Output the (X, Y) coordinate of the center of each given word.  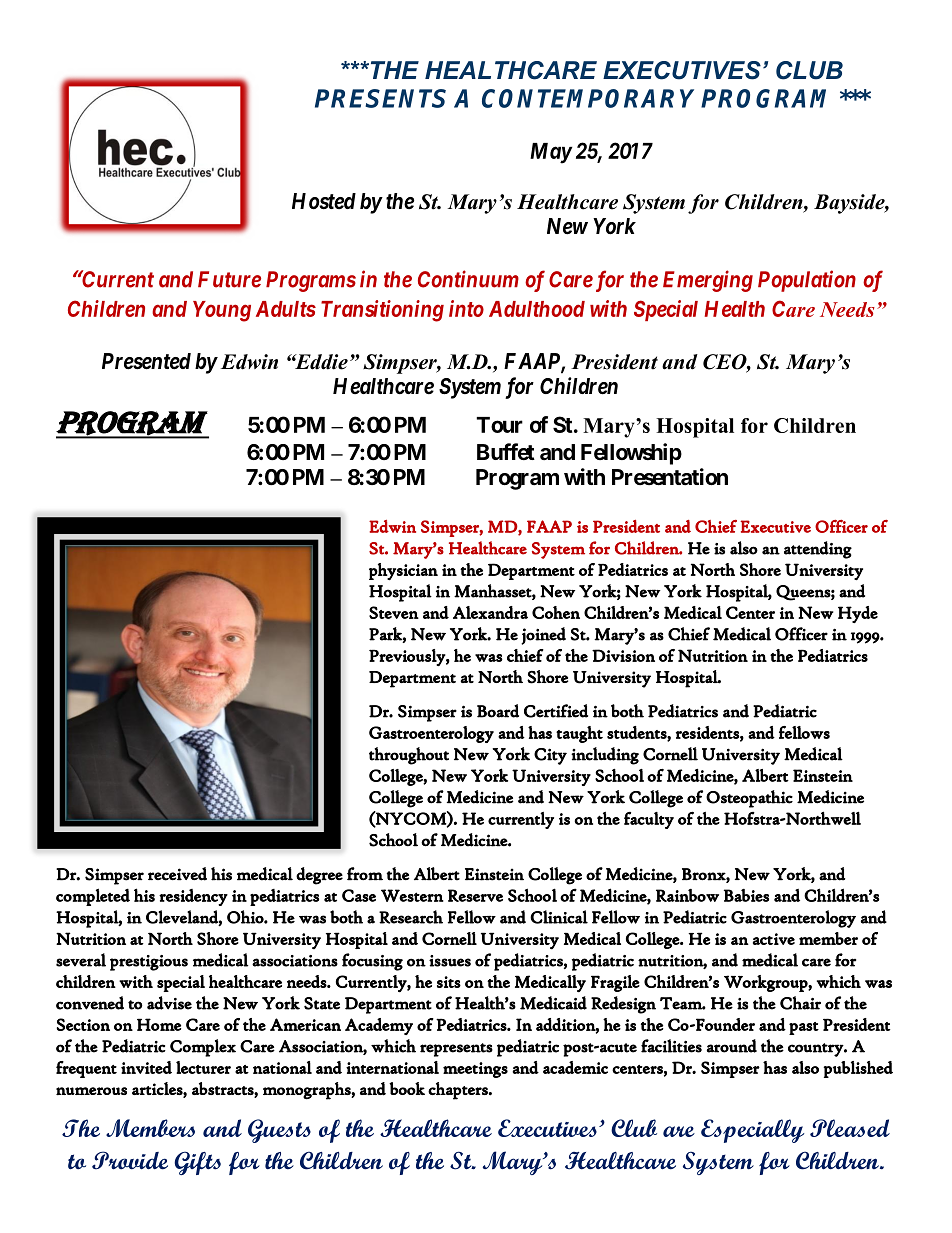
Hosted (324, 201)
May (551, 153)
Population (807, 281)
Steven (394, 612)
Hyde (858, 614)
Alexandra (490, 612)
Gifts (197, 1163)
